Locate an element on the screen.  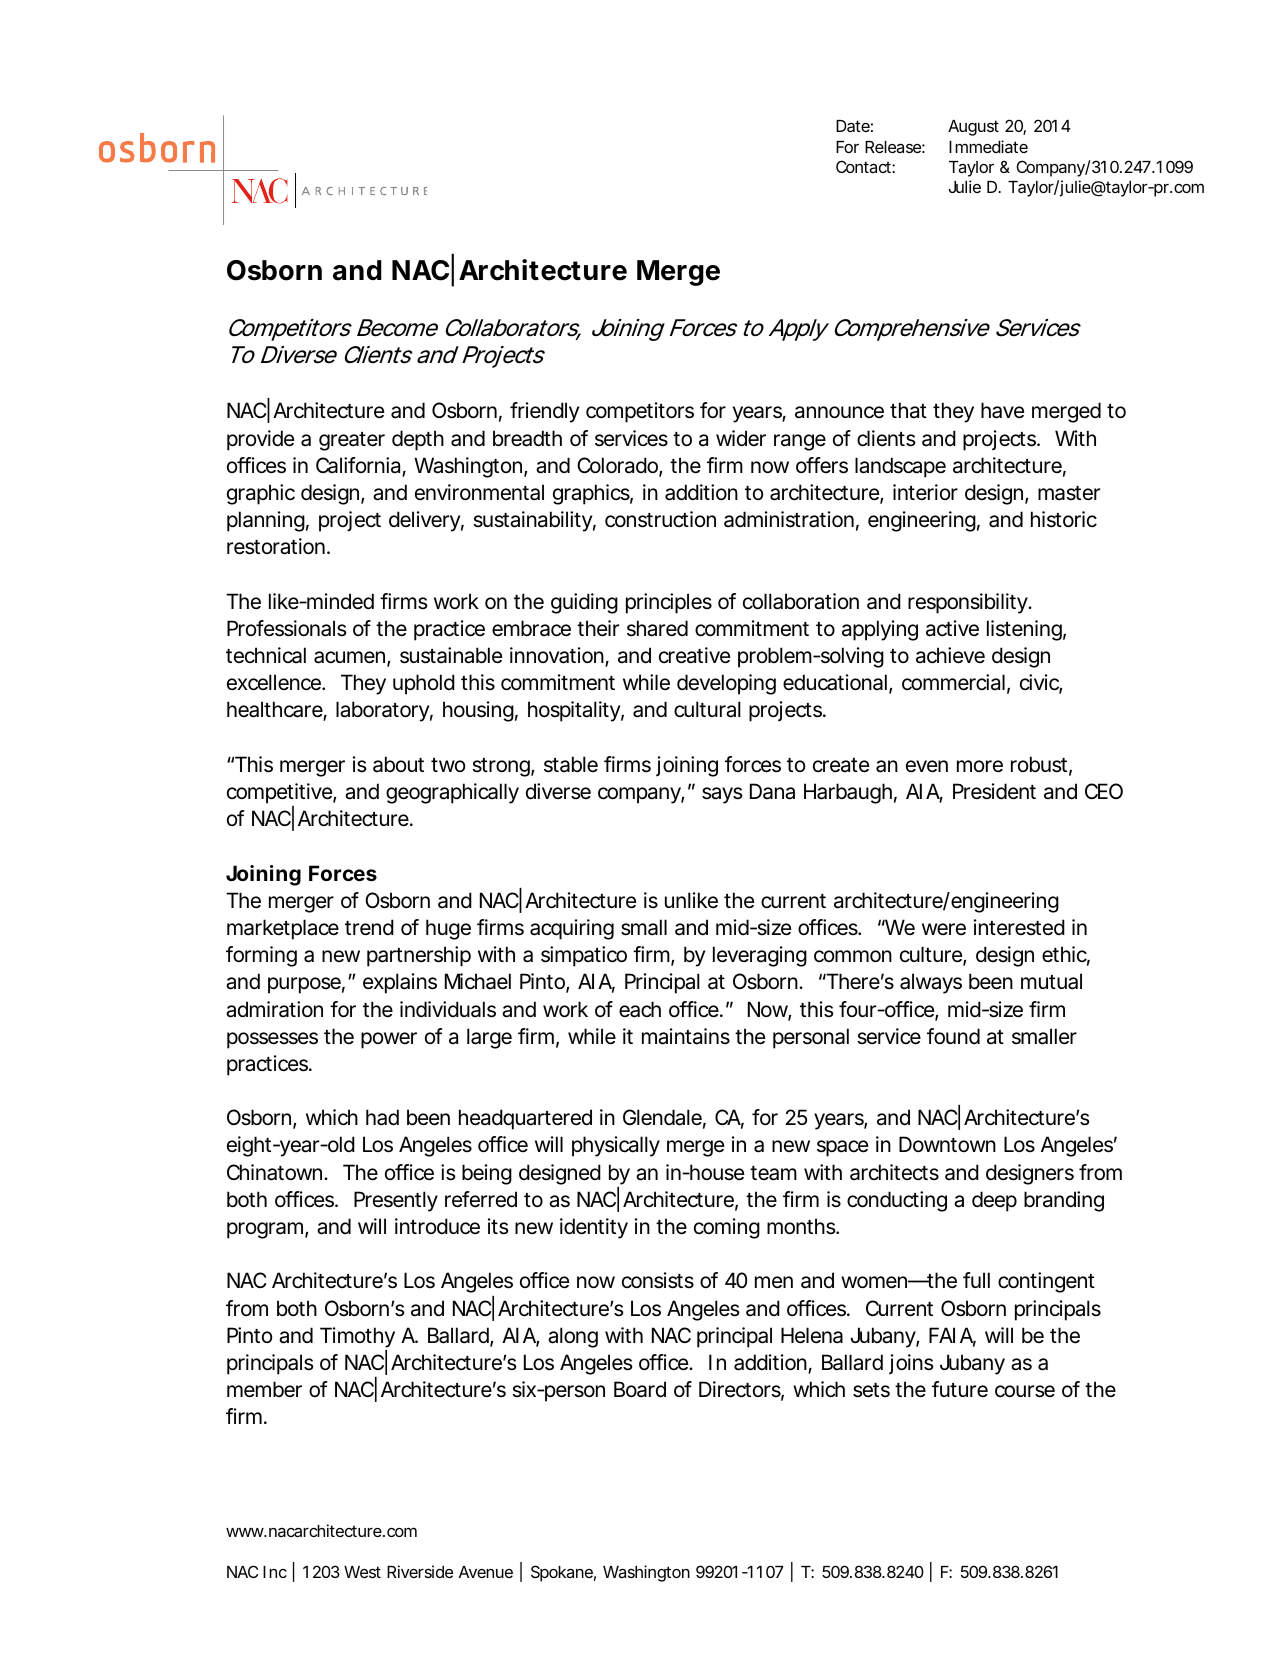
Board is located at coordinates (640, 1389).
